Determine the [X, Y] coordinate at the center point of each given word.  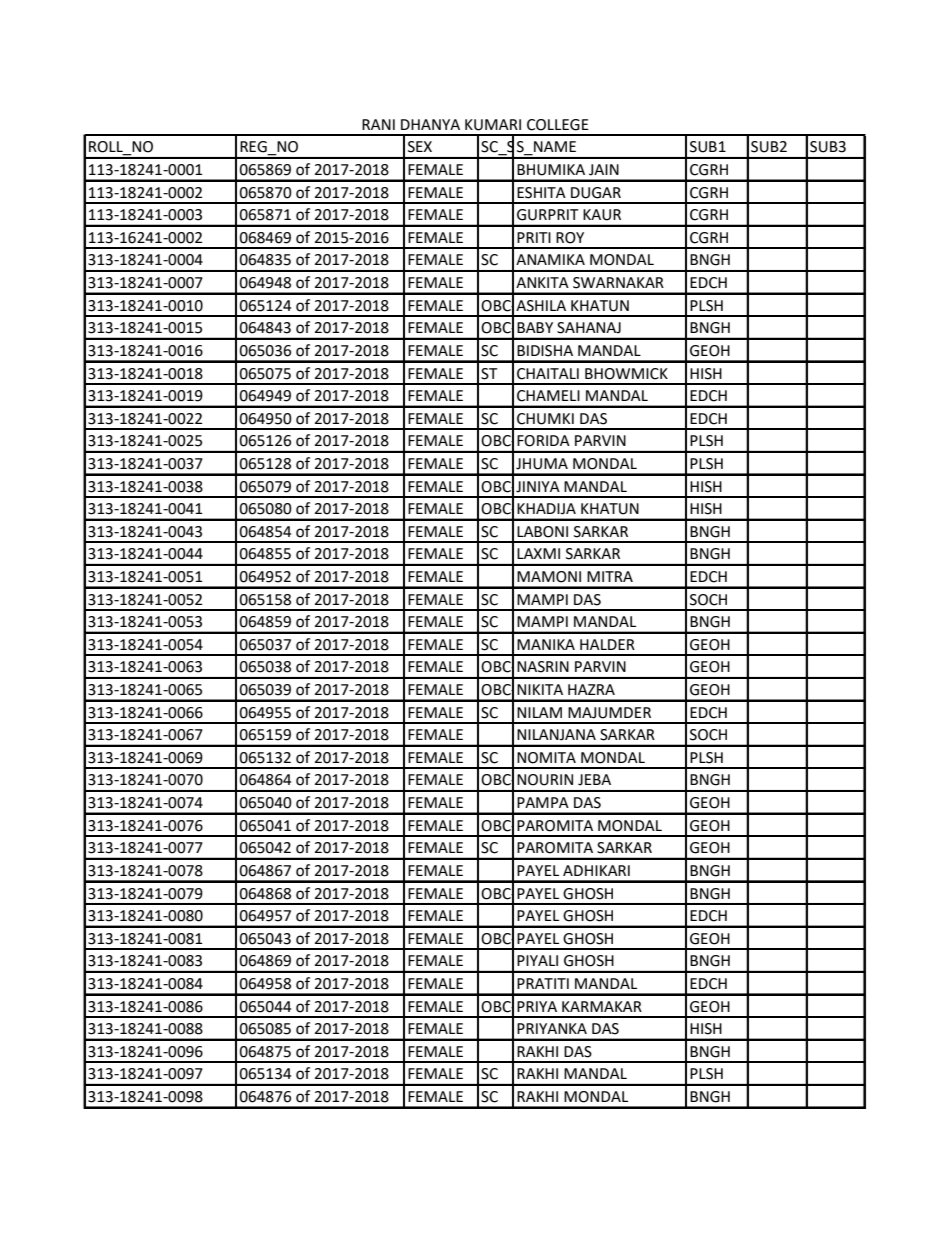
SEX [420, 147]
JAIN [604, 170]
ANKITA [542, 282]
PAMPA [543, 802]
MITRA [610, 576]
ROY [570, 238]
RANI [378, 124]
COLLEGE [558, 125]
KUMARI [493, 125]
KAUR [602, 215]
